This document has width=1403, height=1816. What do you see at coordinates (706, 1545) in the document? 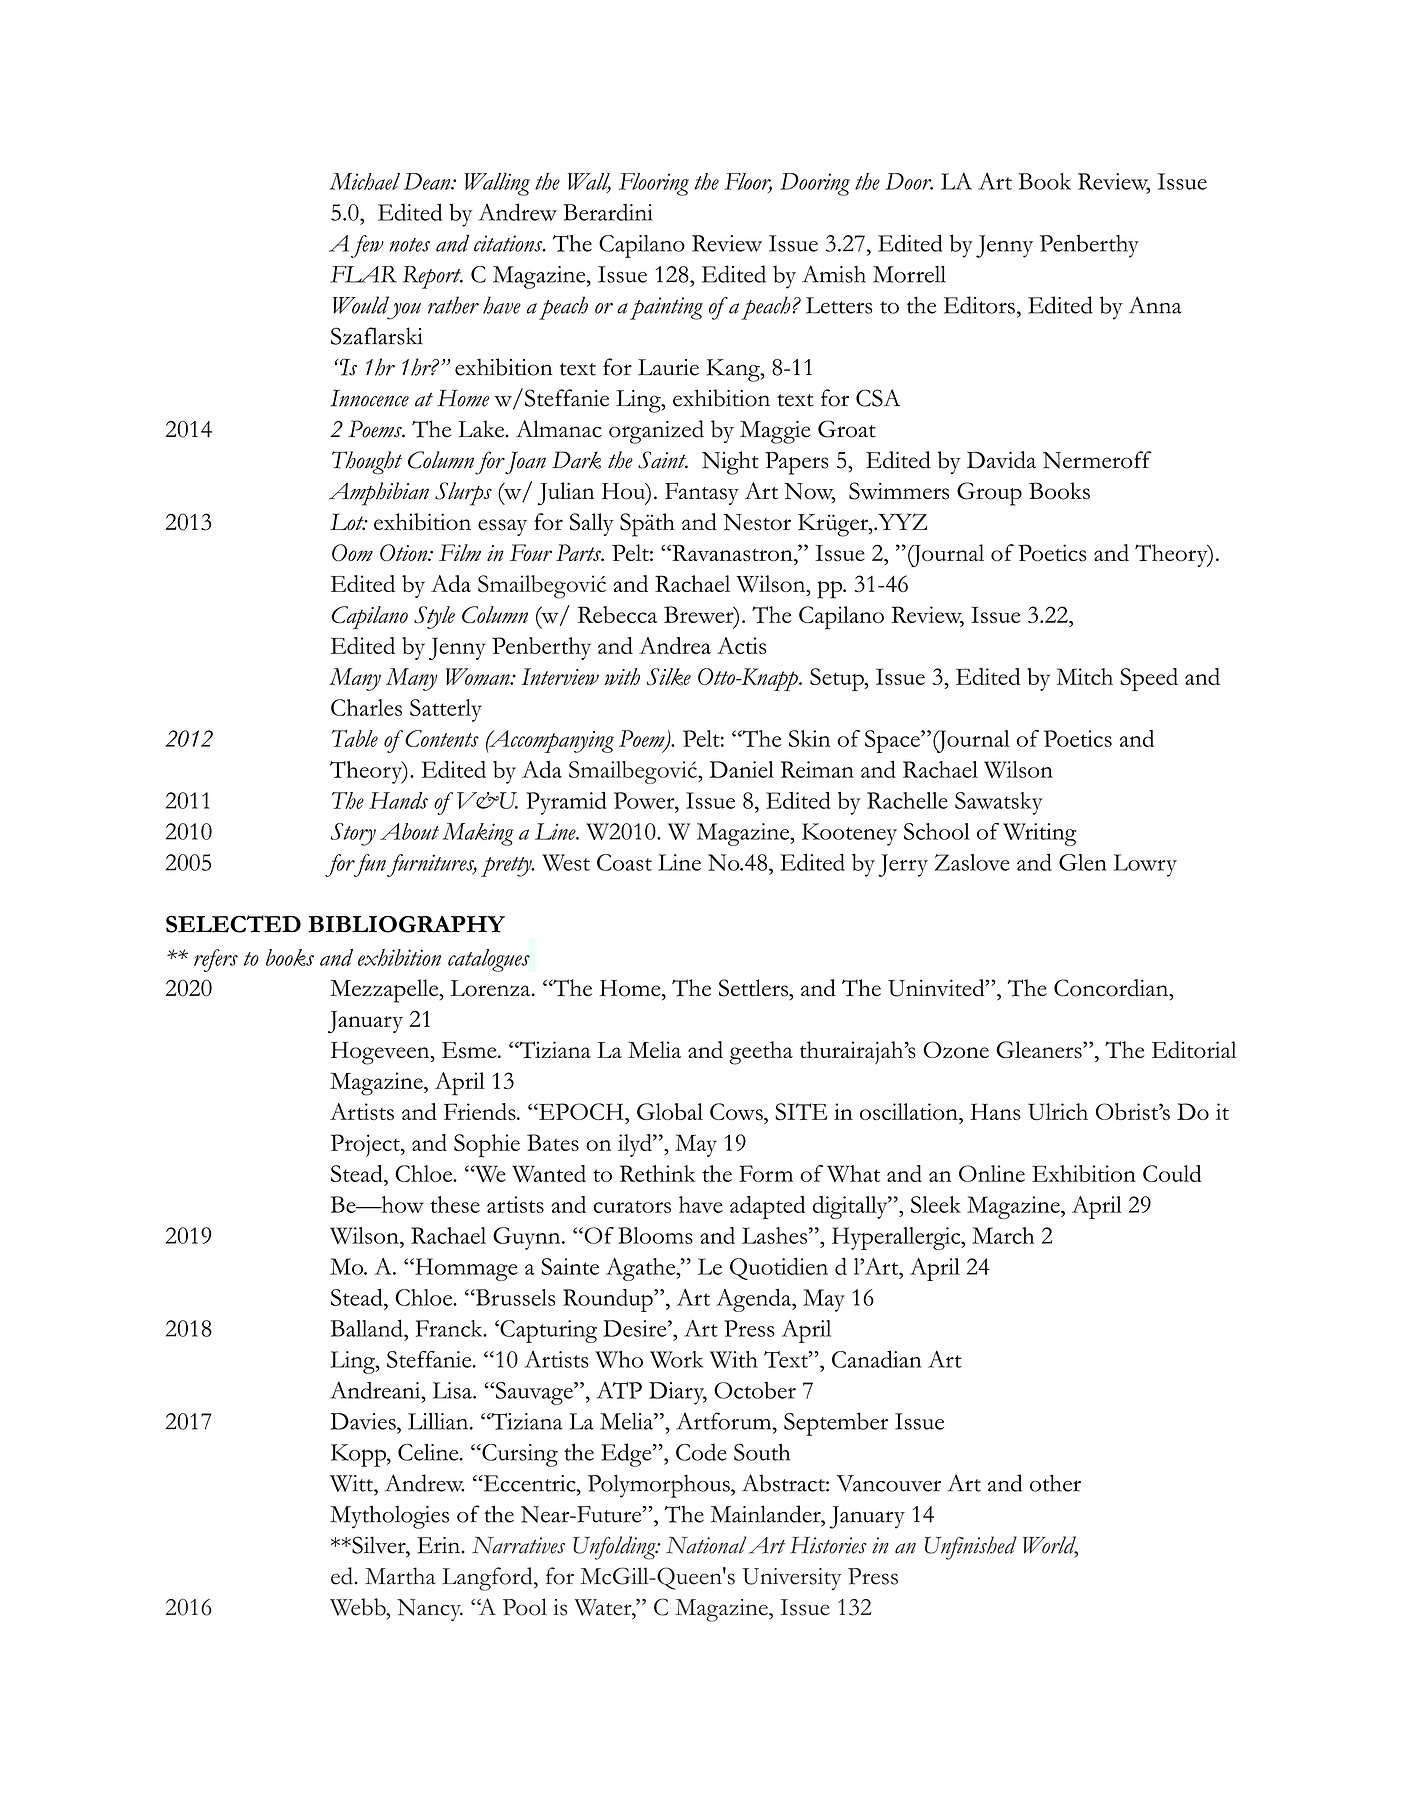
I see `National` at bounding box center [706, 1545].
